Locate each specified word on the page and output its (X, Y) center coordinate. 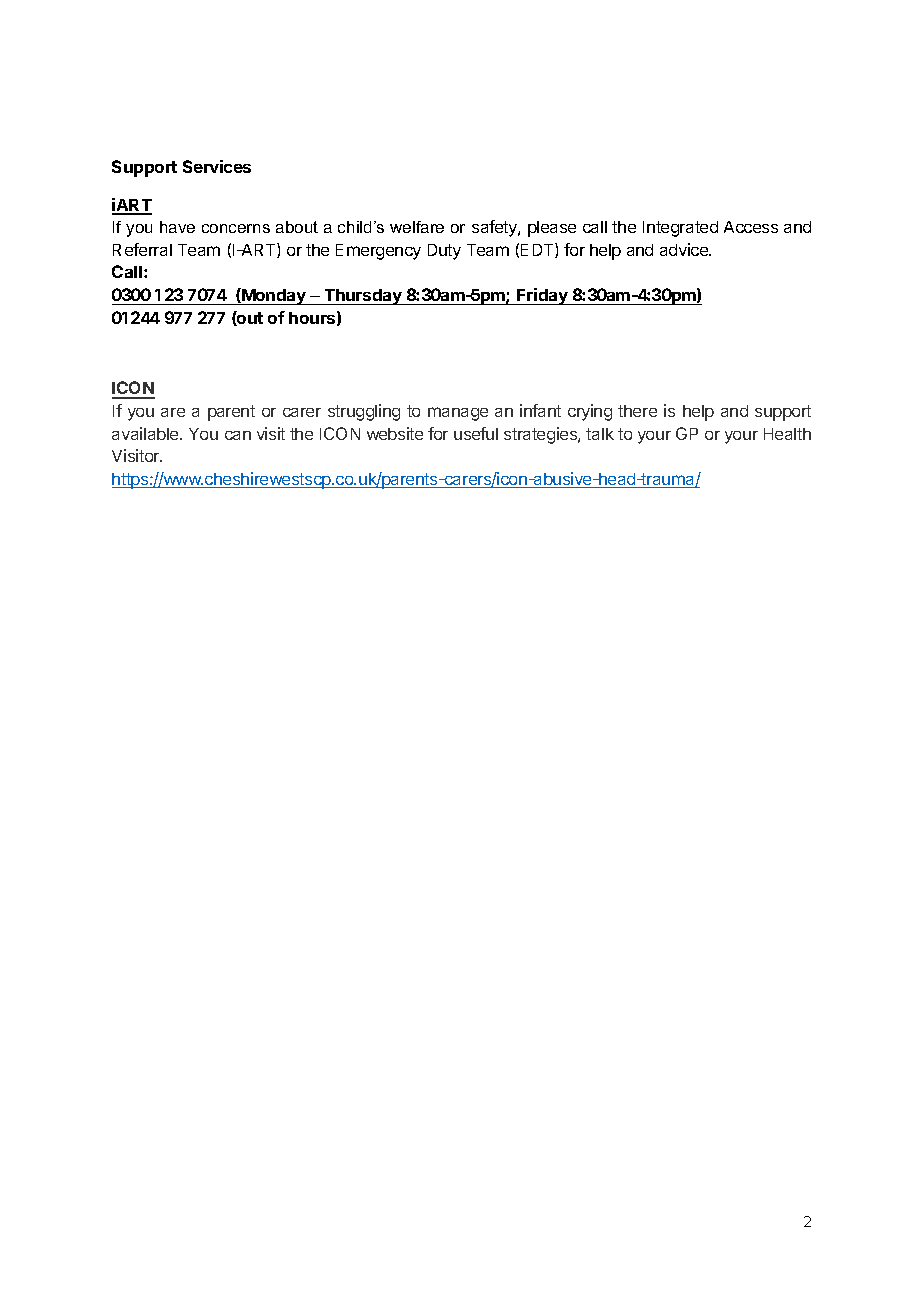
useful (476, 433)
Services (217, 166)
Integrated (680, 229)
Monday (274, 296)
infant (540, 410)
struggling (364, 412)
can (238, 435)
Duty (444, 252)
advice (685, 249)
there (637, 411)
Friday (542, 296)
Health (787, 434)
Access (751, 227)
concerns (236, 228)
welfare (417, 227)
